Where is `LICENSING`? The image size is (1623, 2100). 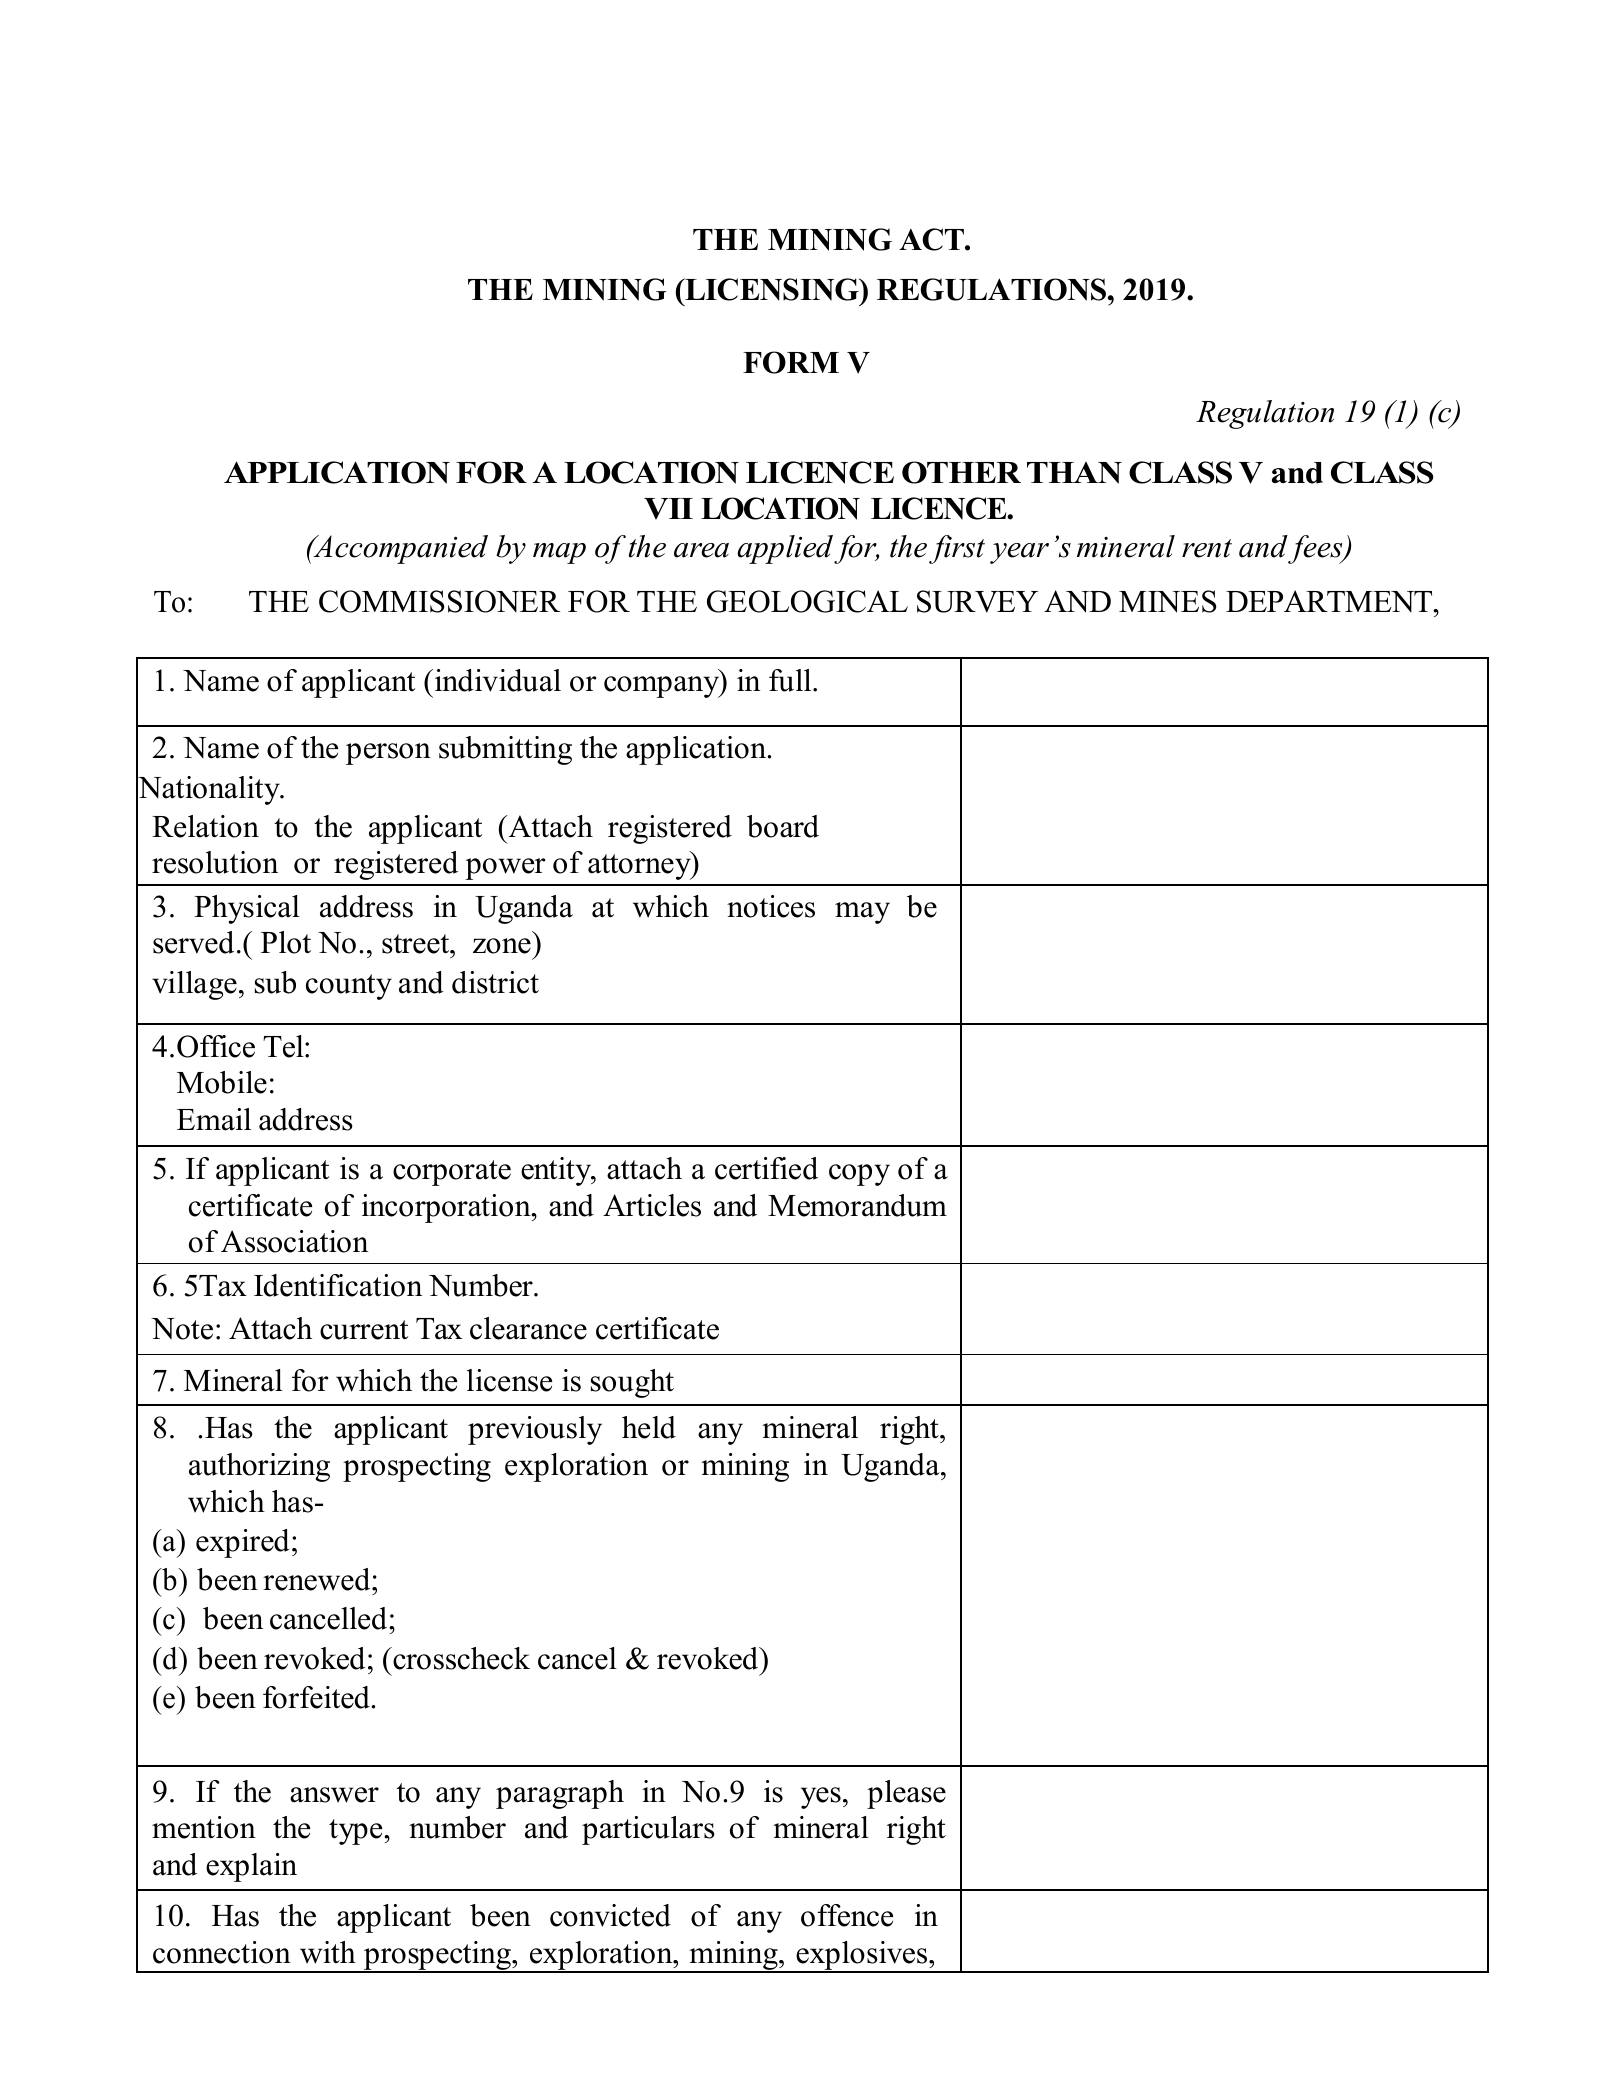
LICENSING is located at coordinates (772, 289).
